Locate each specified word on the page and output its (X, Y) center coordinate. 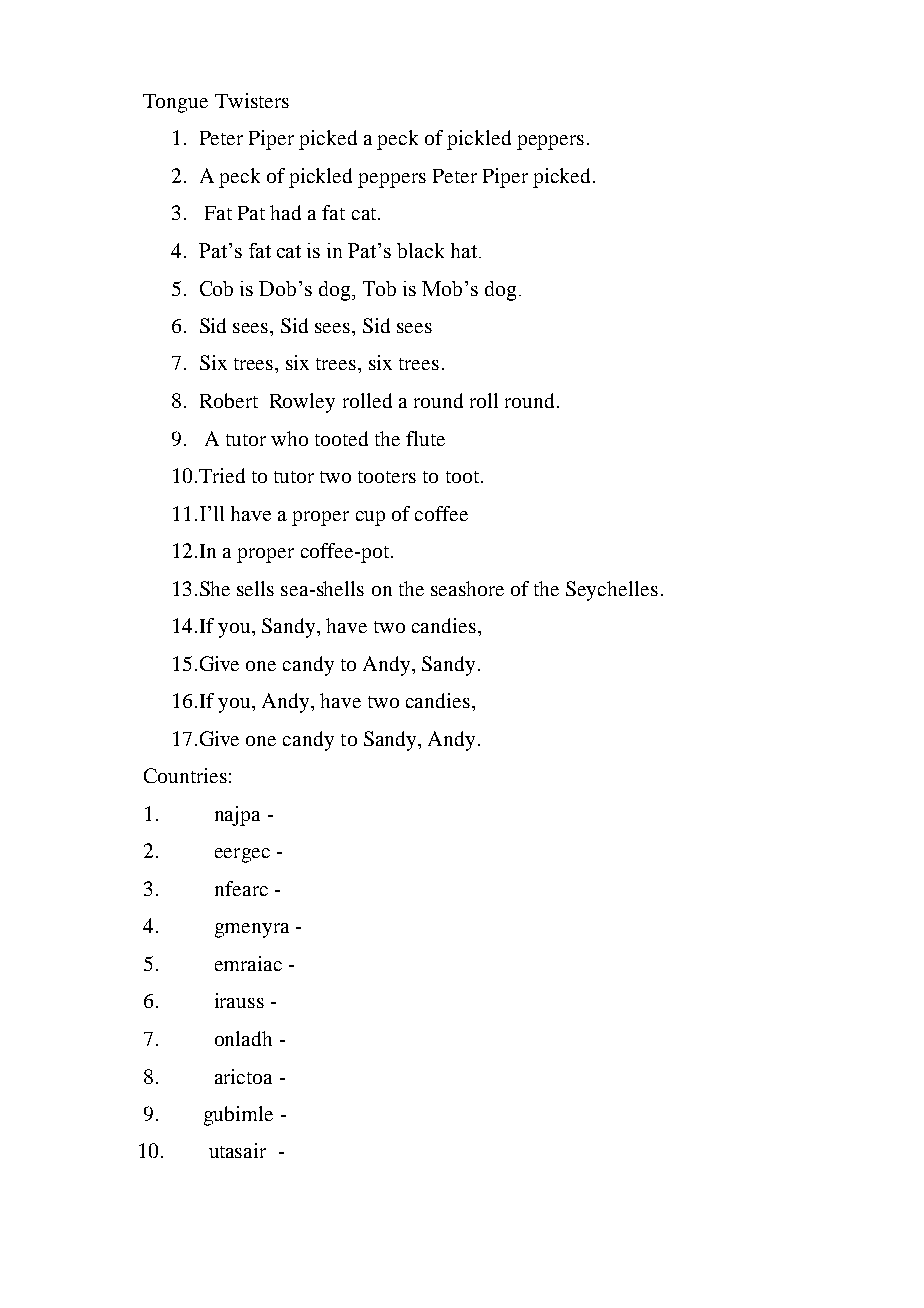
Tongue (175, 103)
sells (255, 588)
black (420, 250)
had (285, 212)
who (289, 438)
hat (464, 250)
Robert (229, 400)
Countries (185, 775)
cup (370, 518)
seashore (467, 588)
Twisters (252, 100)
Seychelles (612, 591)
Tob (379, 288)
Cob (216, 288)
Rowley (302, 403)
